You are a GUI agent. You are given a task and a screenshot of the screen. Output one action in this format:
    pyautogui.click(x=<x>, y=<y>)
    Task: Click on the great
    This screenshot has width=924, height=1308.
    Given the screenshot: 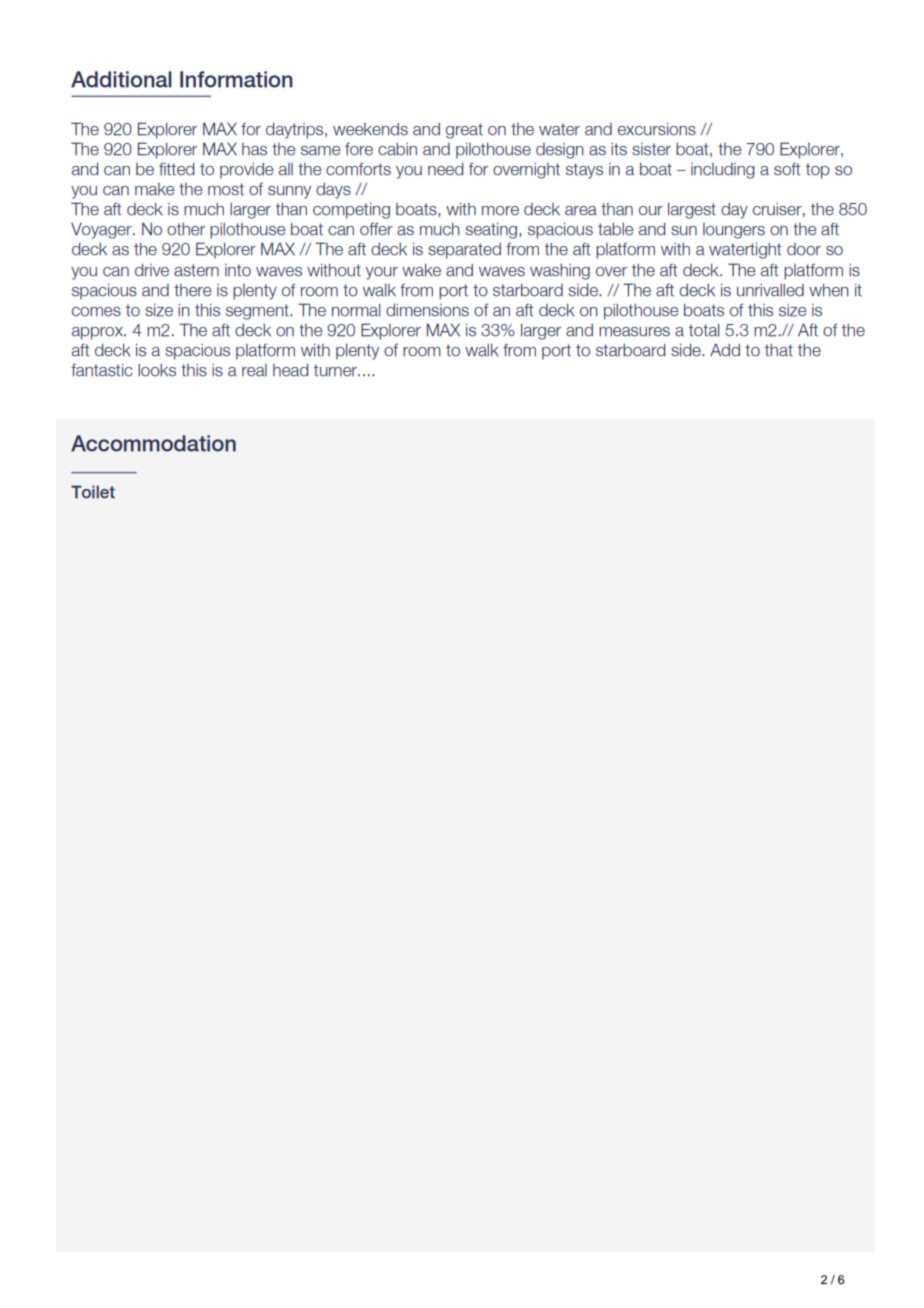 What is the action you would take?
    pyautogui.click(x=464, y=131)
